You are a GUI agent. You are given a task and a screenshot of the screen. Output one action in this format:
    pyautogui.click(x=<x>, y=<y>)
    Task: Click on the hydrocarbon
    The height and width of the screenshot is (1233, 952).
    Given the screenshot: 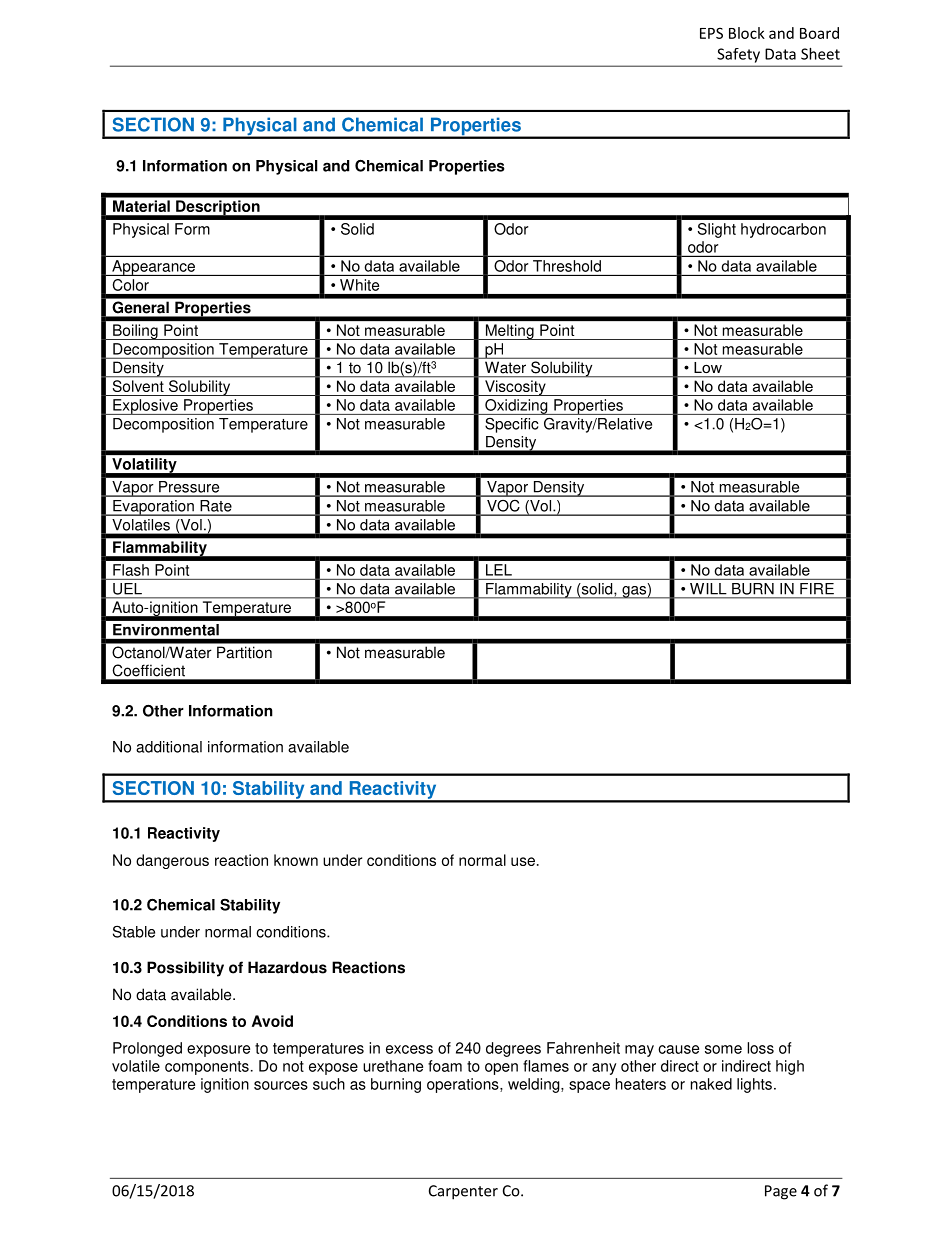 What is the action you would take?
    pyautogui.click(x=783, y=230)
